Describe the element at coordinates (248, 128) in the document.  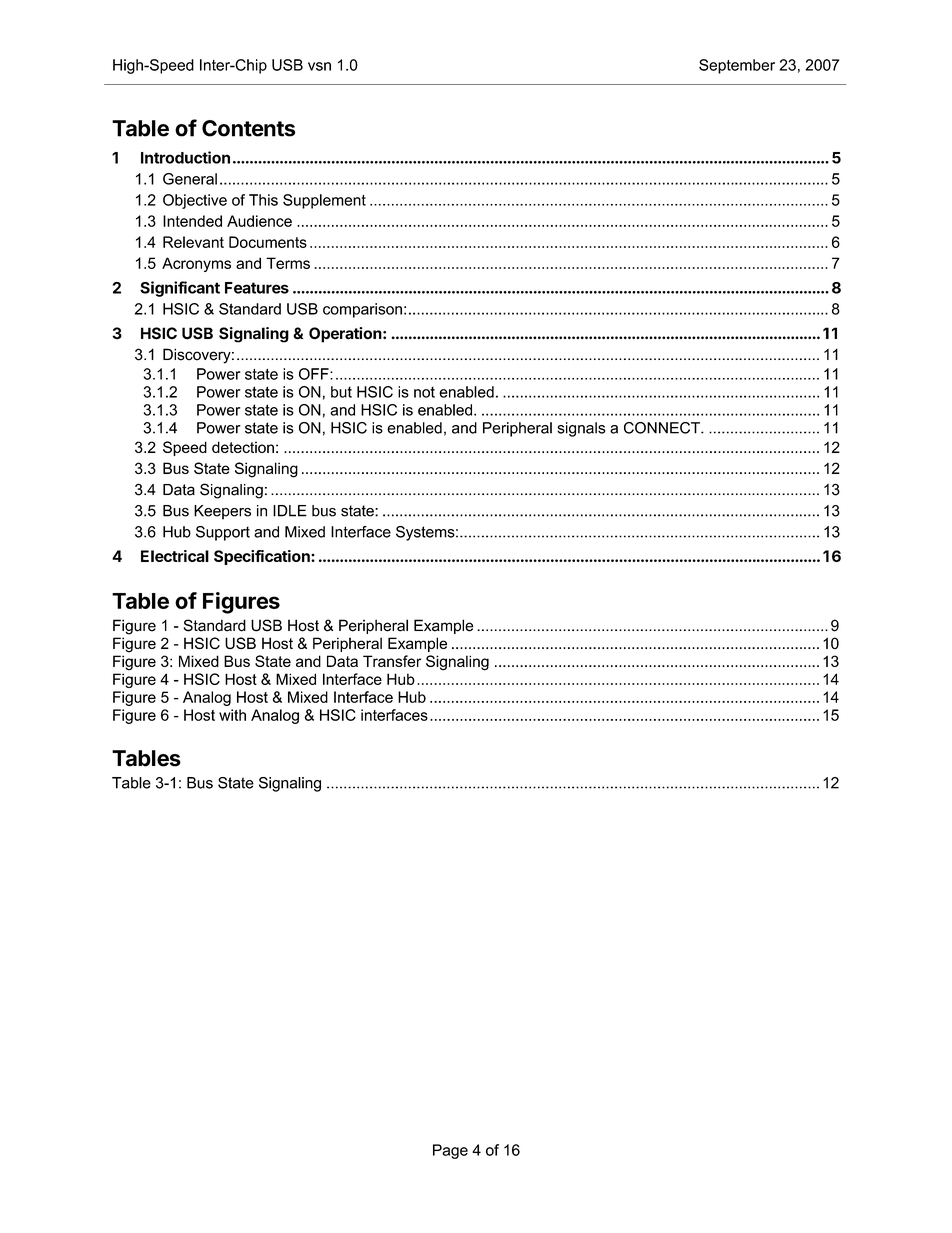
I see `Contents` at that location.
